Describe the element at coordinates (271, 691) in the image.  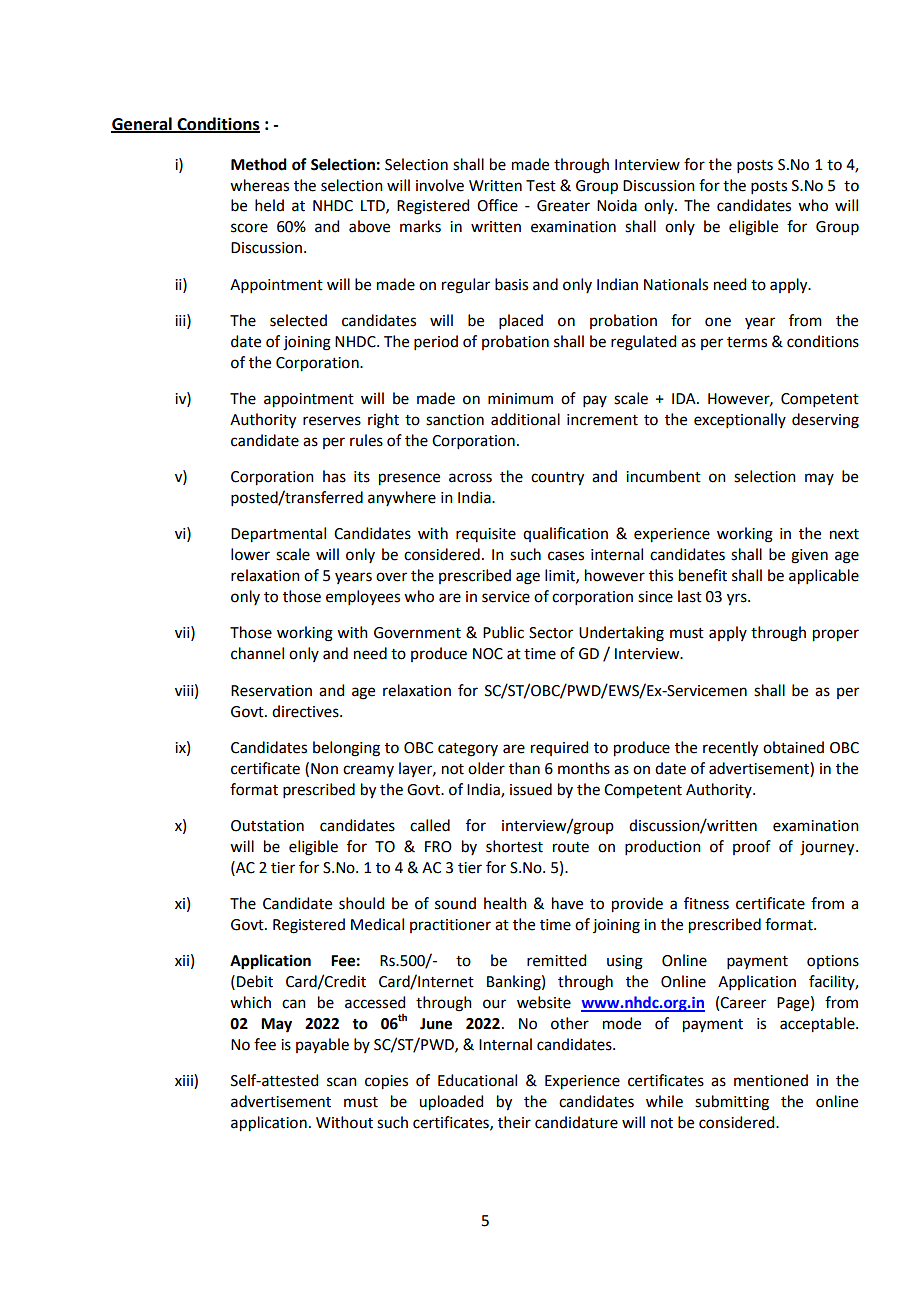
I see `Reservation` at that location.
